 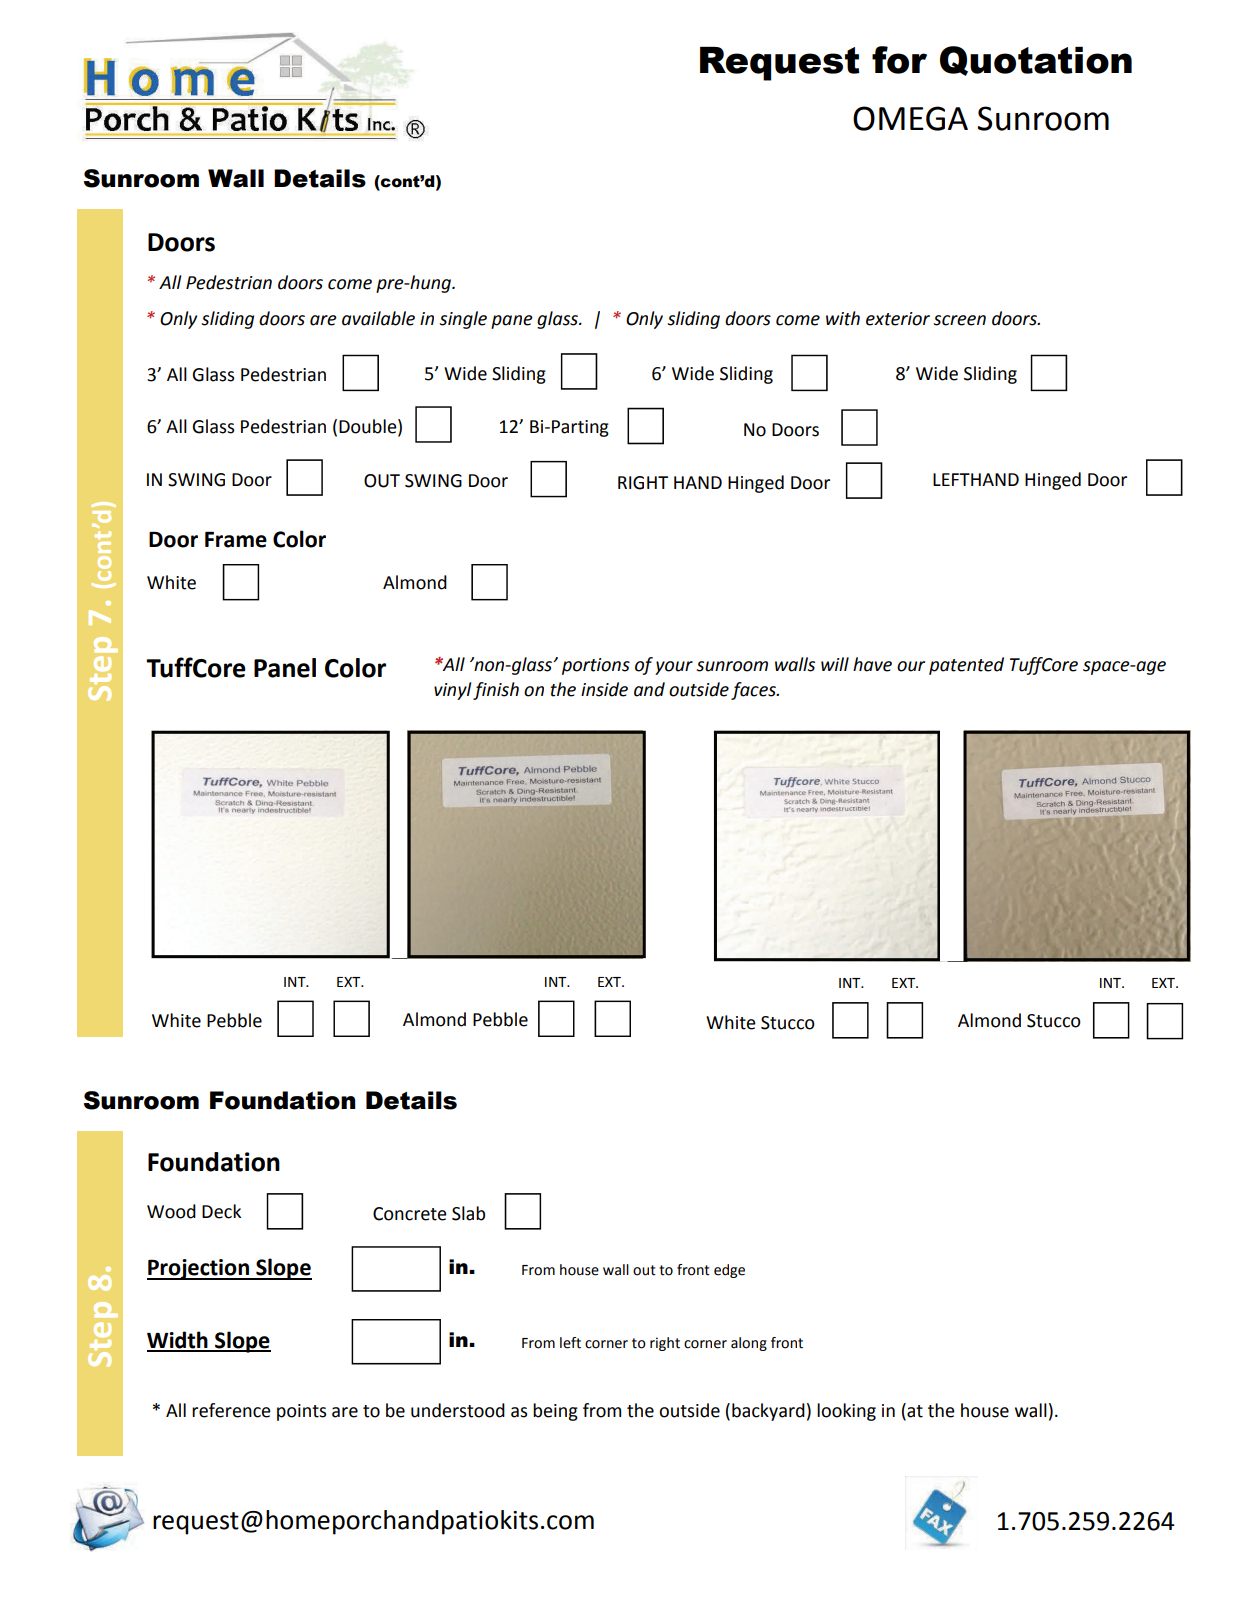 What do you see at coordinates (378, 318) in the image?
I see `available` at bounding box center [378, 318].
